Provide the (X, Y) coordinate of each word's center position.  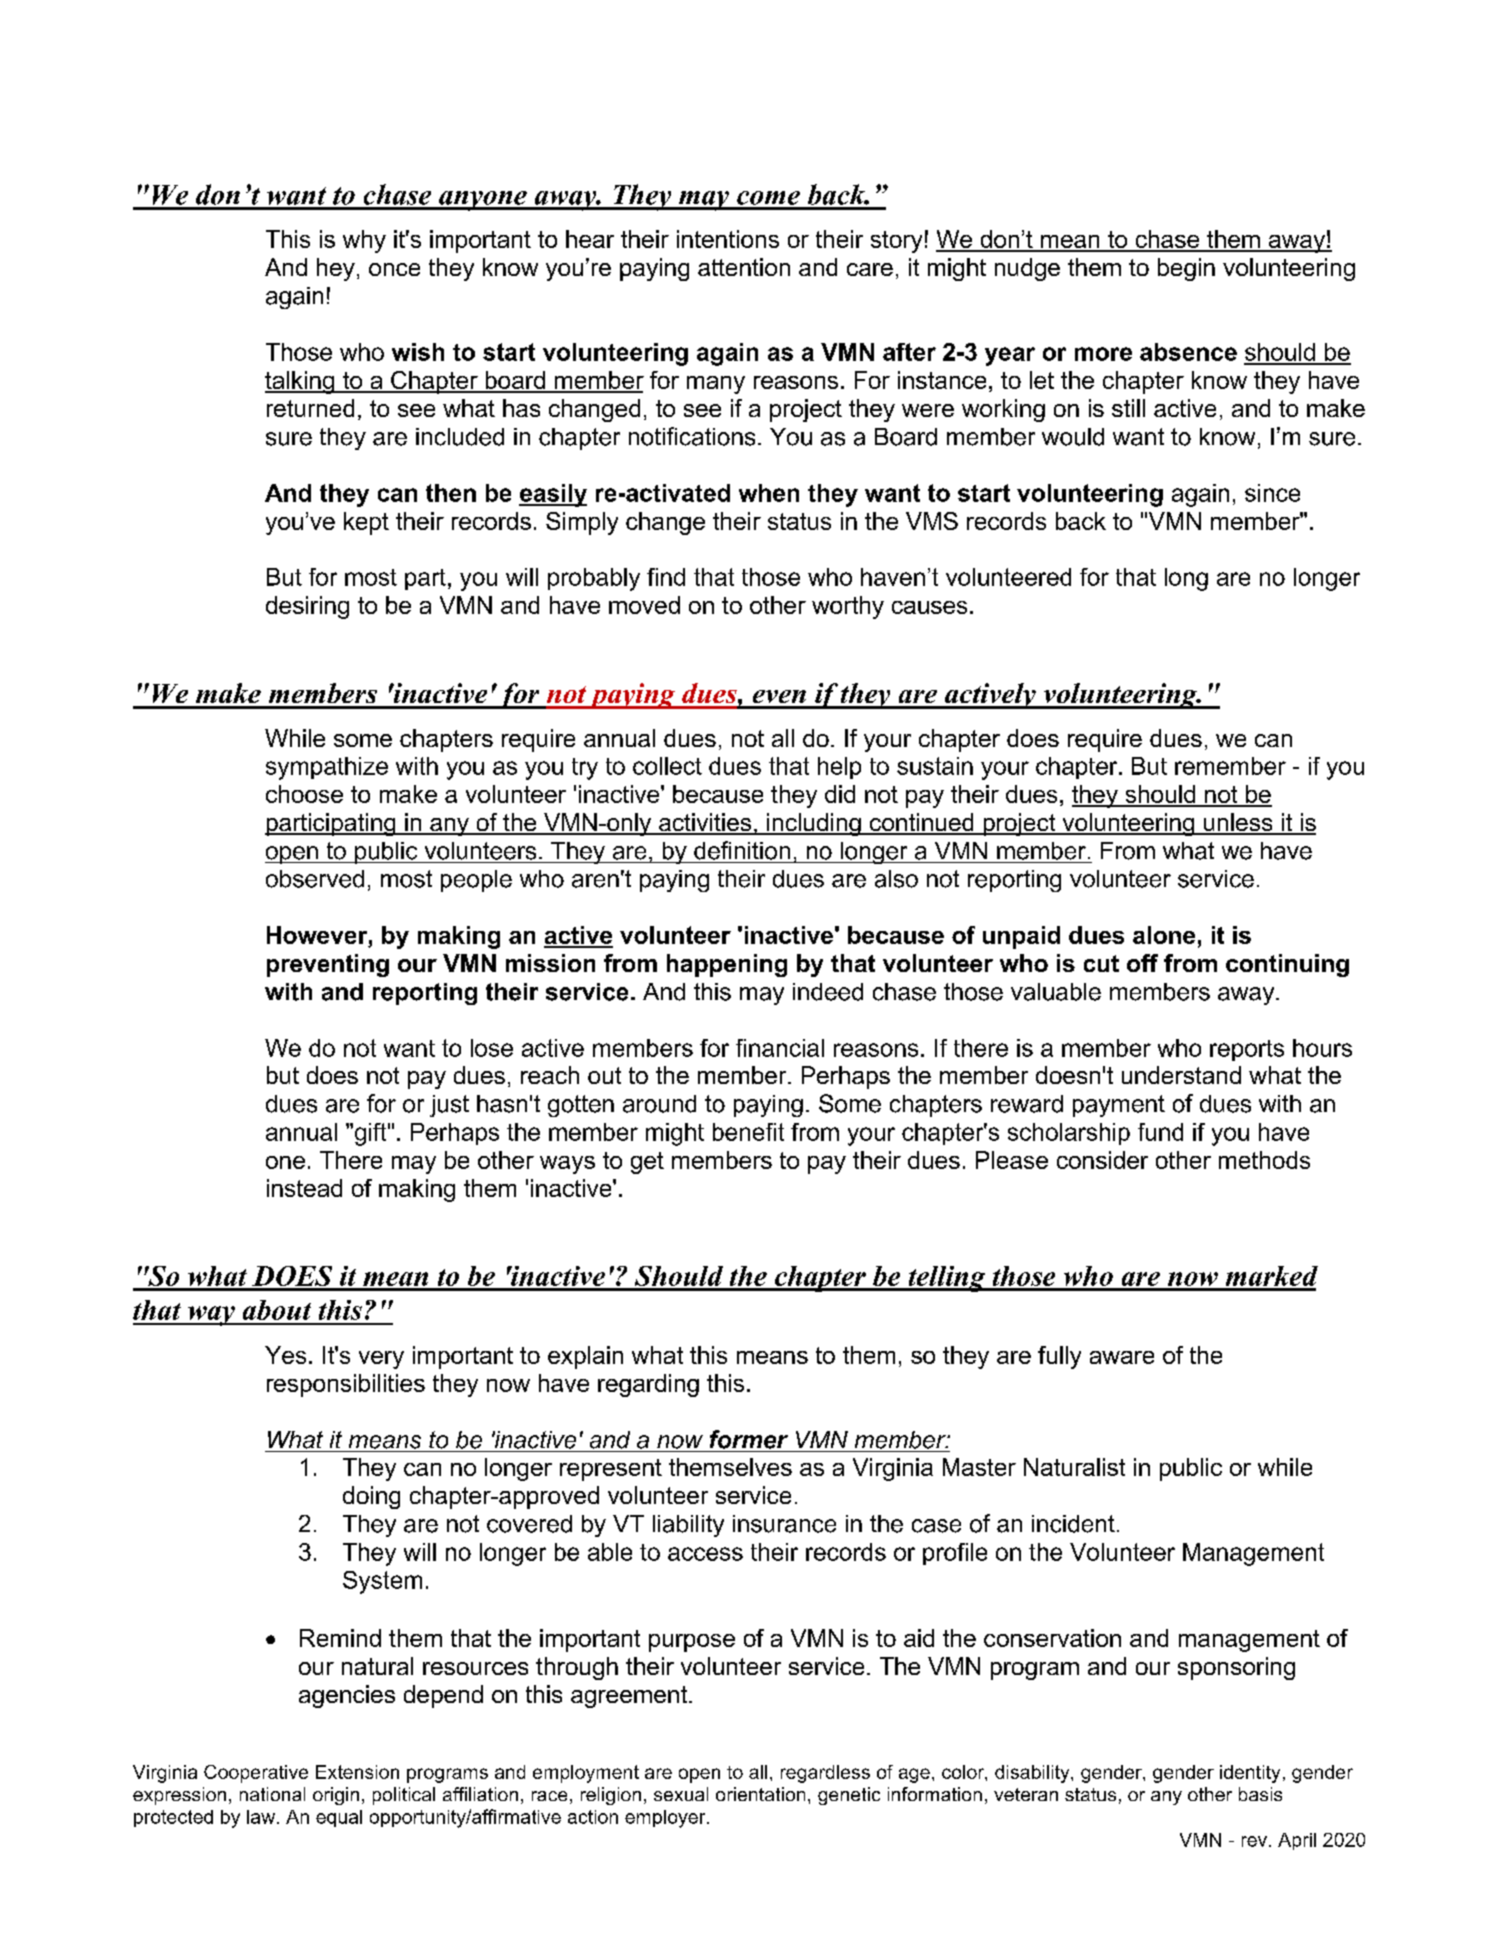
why (364, 241)
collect (667, 766)
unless (1238, 823)
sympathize (327, 768)
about (277, 1310)
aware (1122, 1357)
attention (744, 267)
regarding (648, 1385)
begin (1186, 269)
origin (336, 1796)
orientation (760, 1794)
